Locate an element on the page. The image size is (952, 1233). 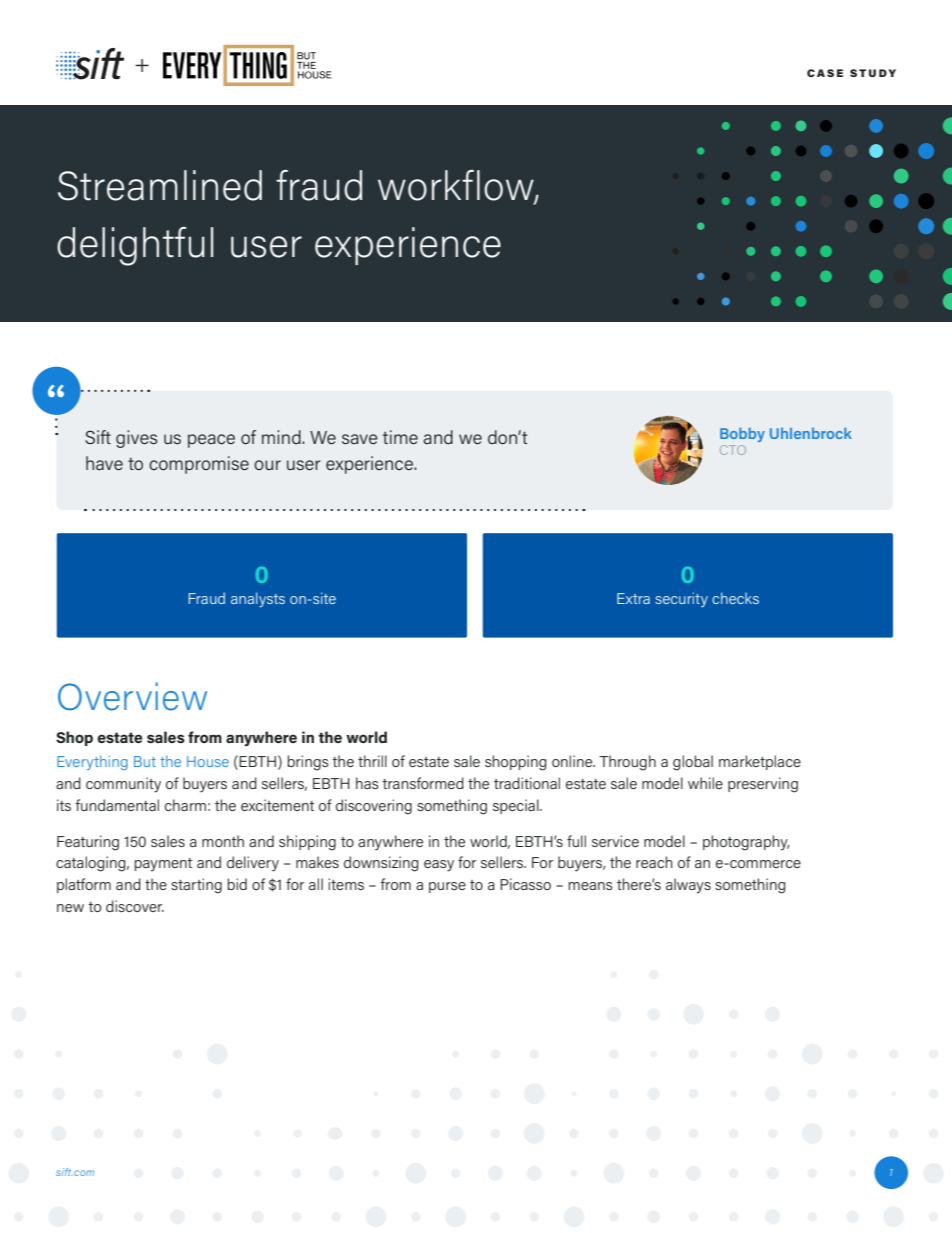
STUDY is located at coordinates (873, 73).
